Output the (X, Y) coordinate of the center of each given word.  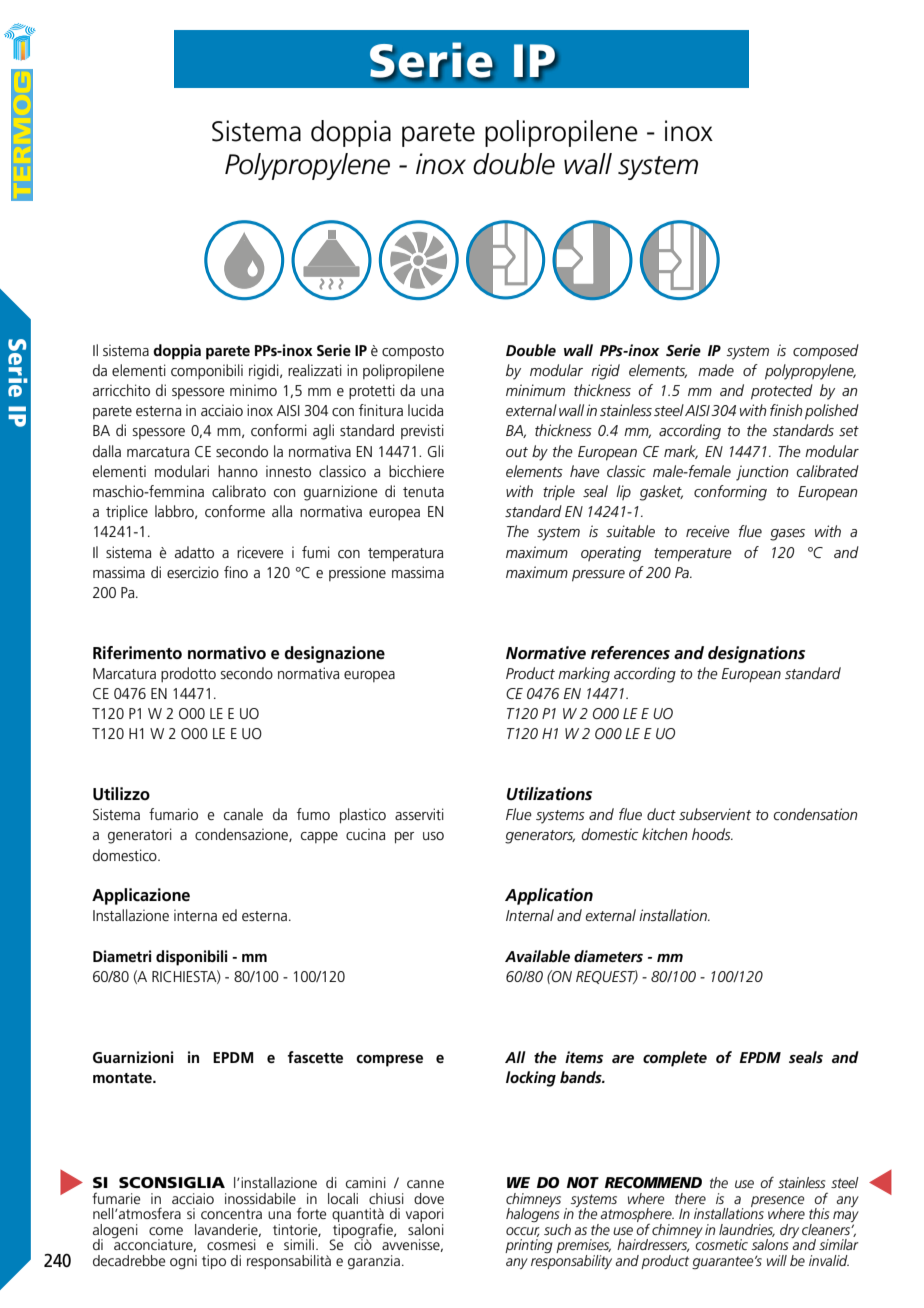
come (166, 1231)
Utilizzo (121, 794)
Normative (546, 652)
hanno (238, 471)
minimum (535, 390)
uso (433, 836)
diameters (608, 956)
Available (537, 956)
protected (782, 392)
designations (756, 654)
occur (523, 1232)
